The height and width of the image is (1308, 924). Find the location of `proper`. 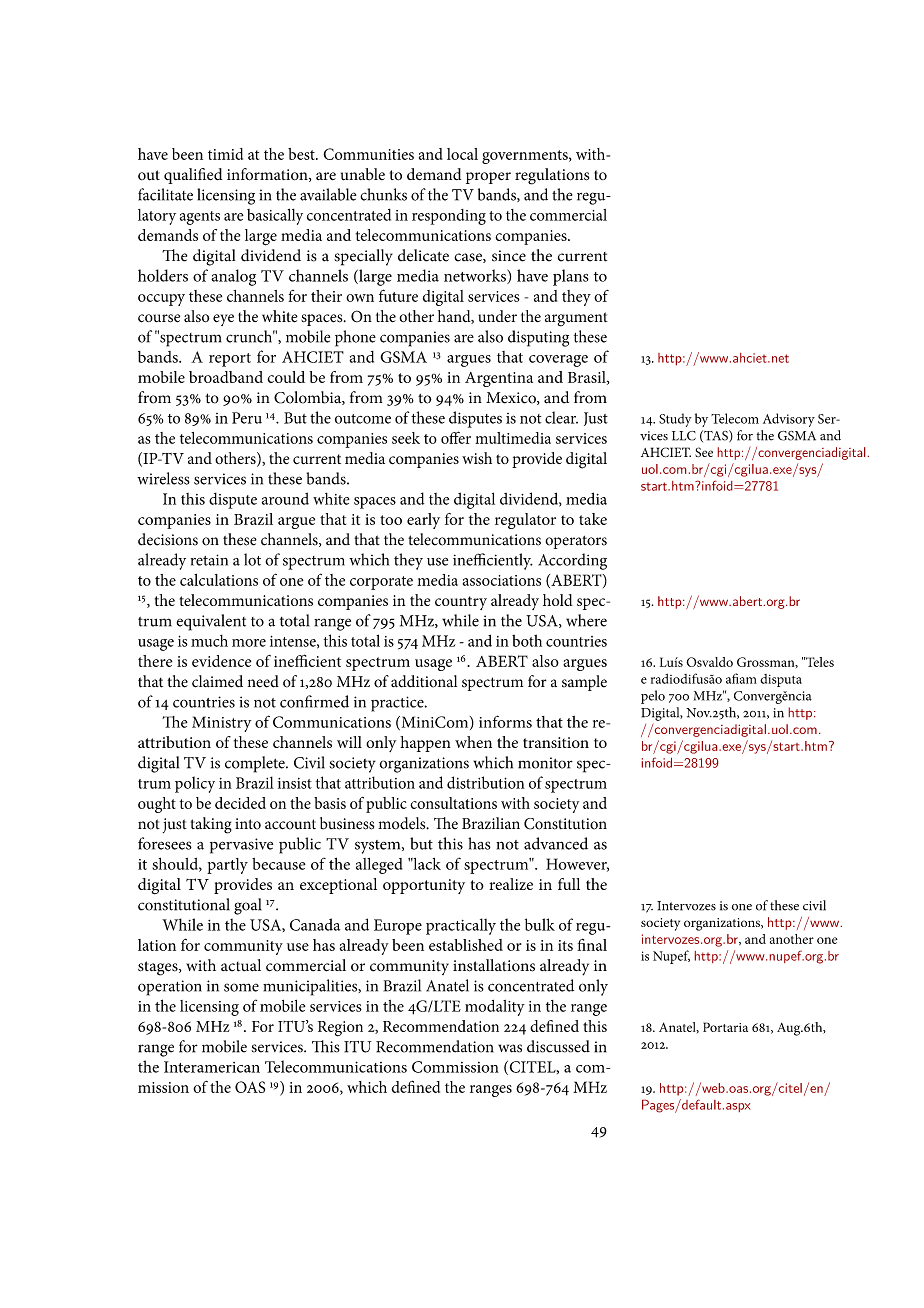

proper is located at coordinates (488, 178).
